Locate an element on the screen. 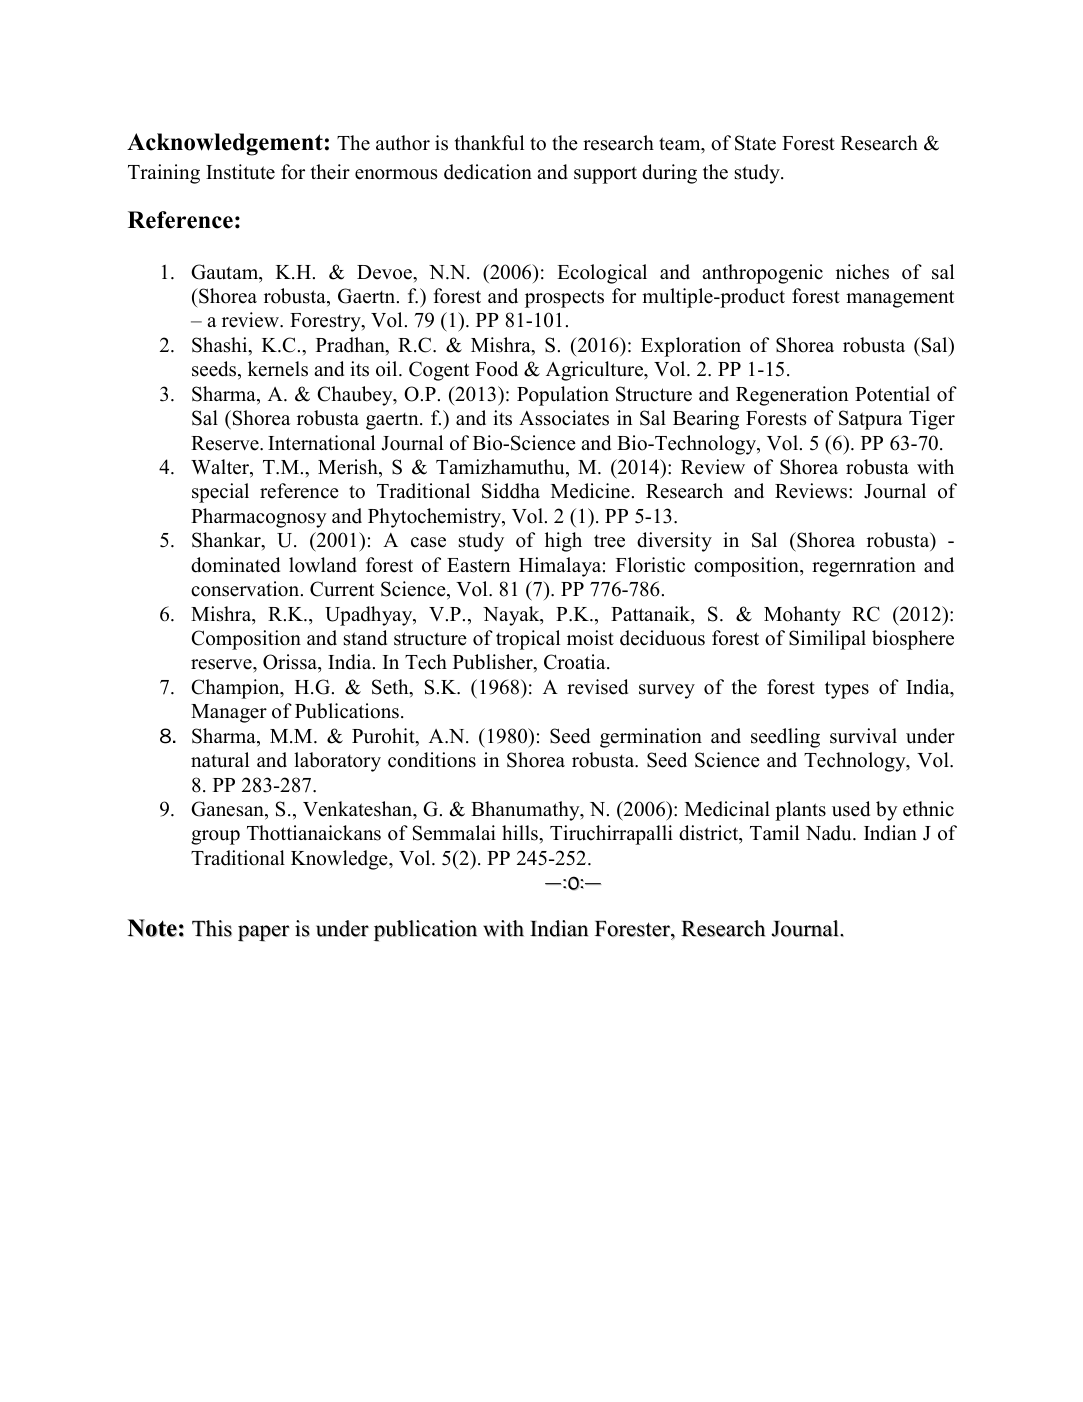 Image resolution: width=1083 pixels, height=1402 pixels. Population is located at coordinates (563, 396).
